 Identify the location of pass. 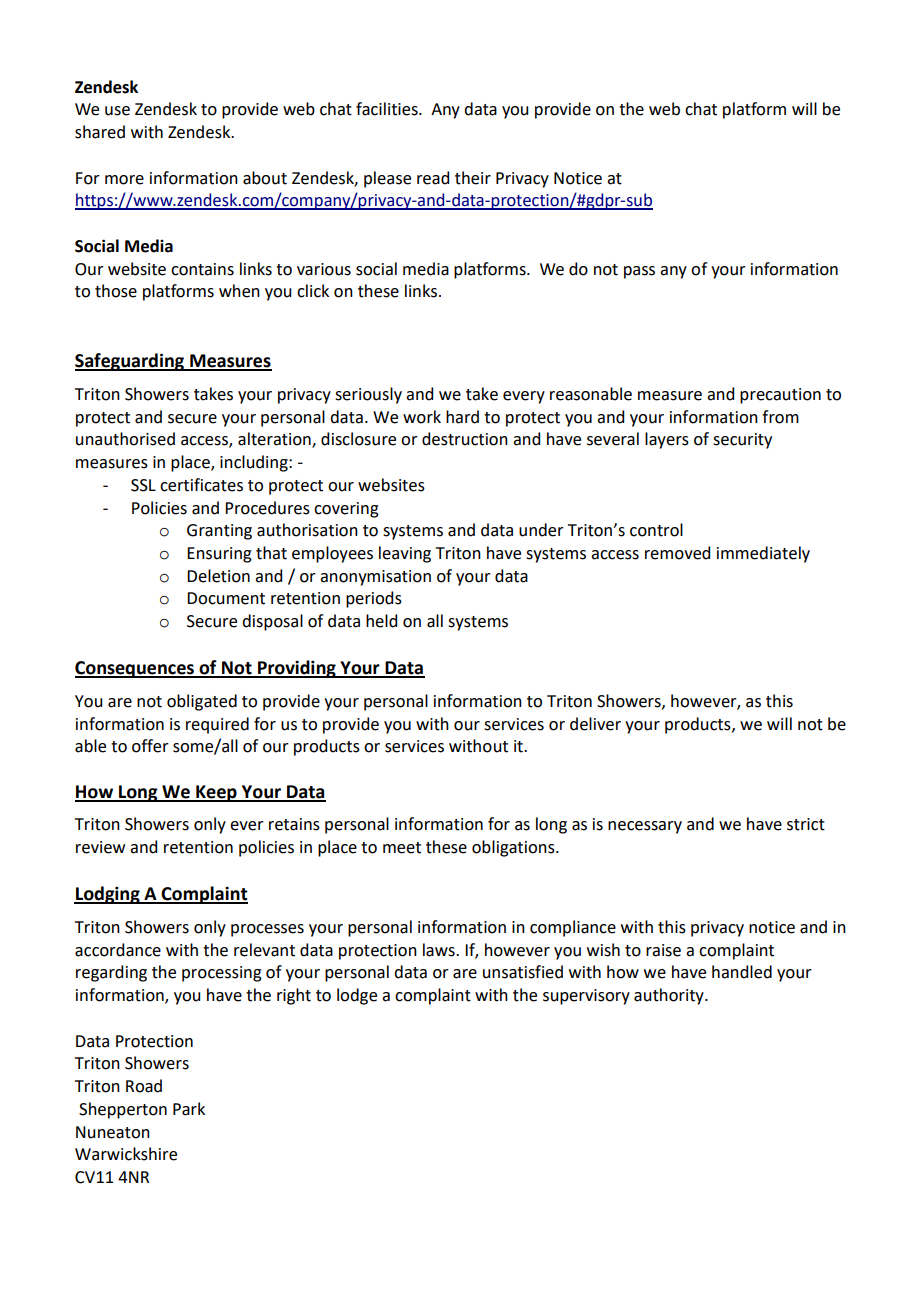
(639, 272).
